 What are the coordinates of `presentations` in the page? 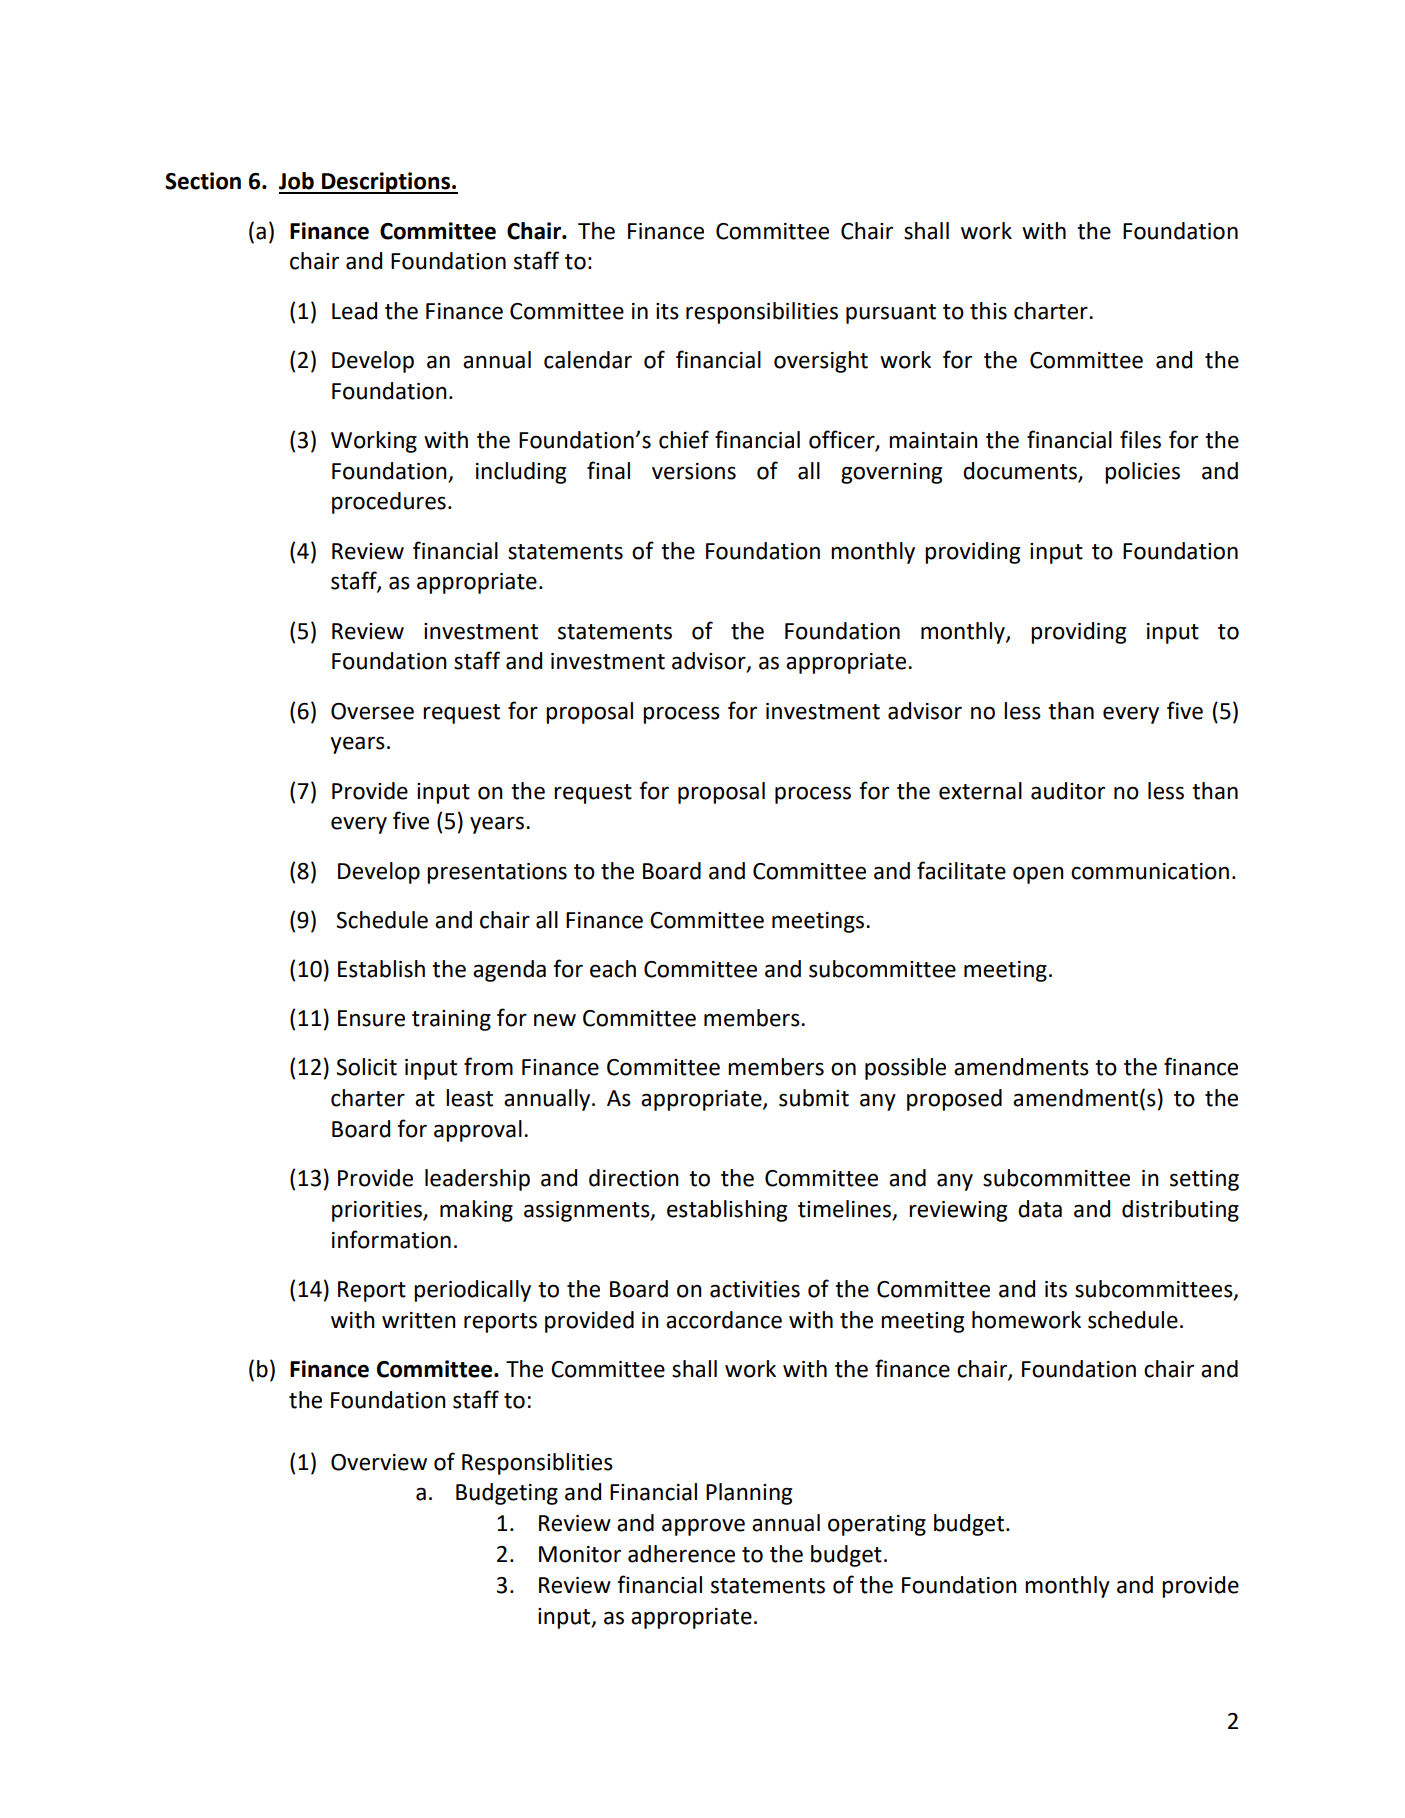 It's located at (497, 873).
